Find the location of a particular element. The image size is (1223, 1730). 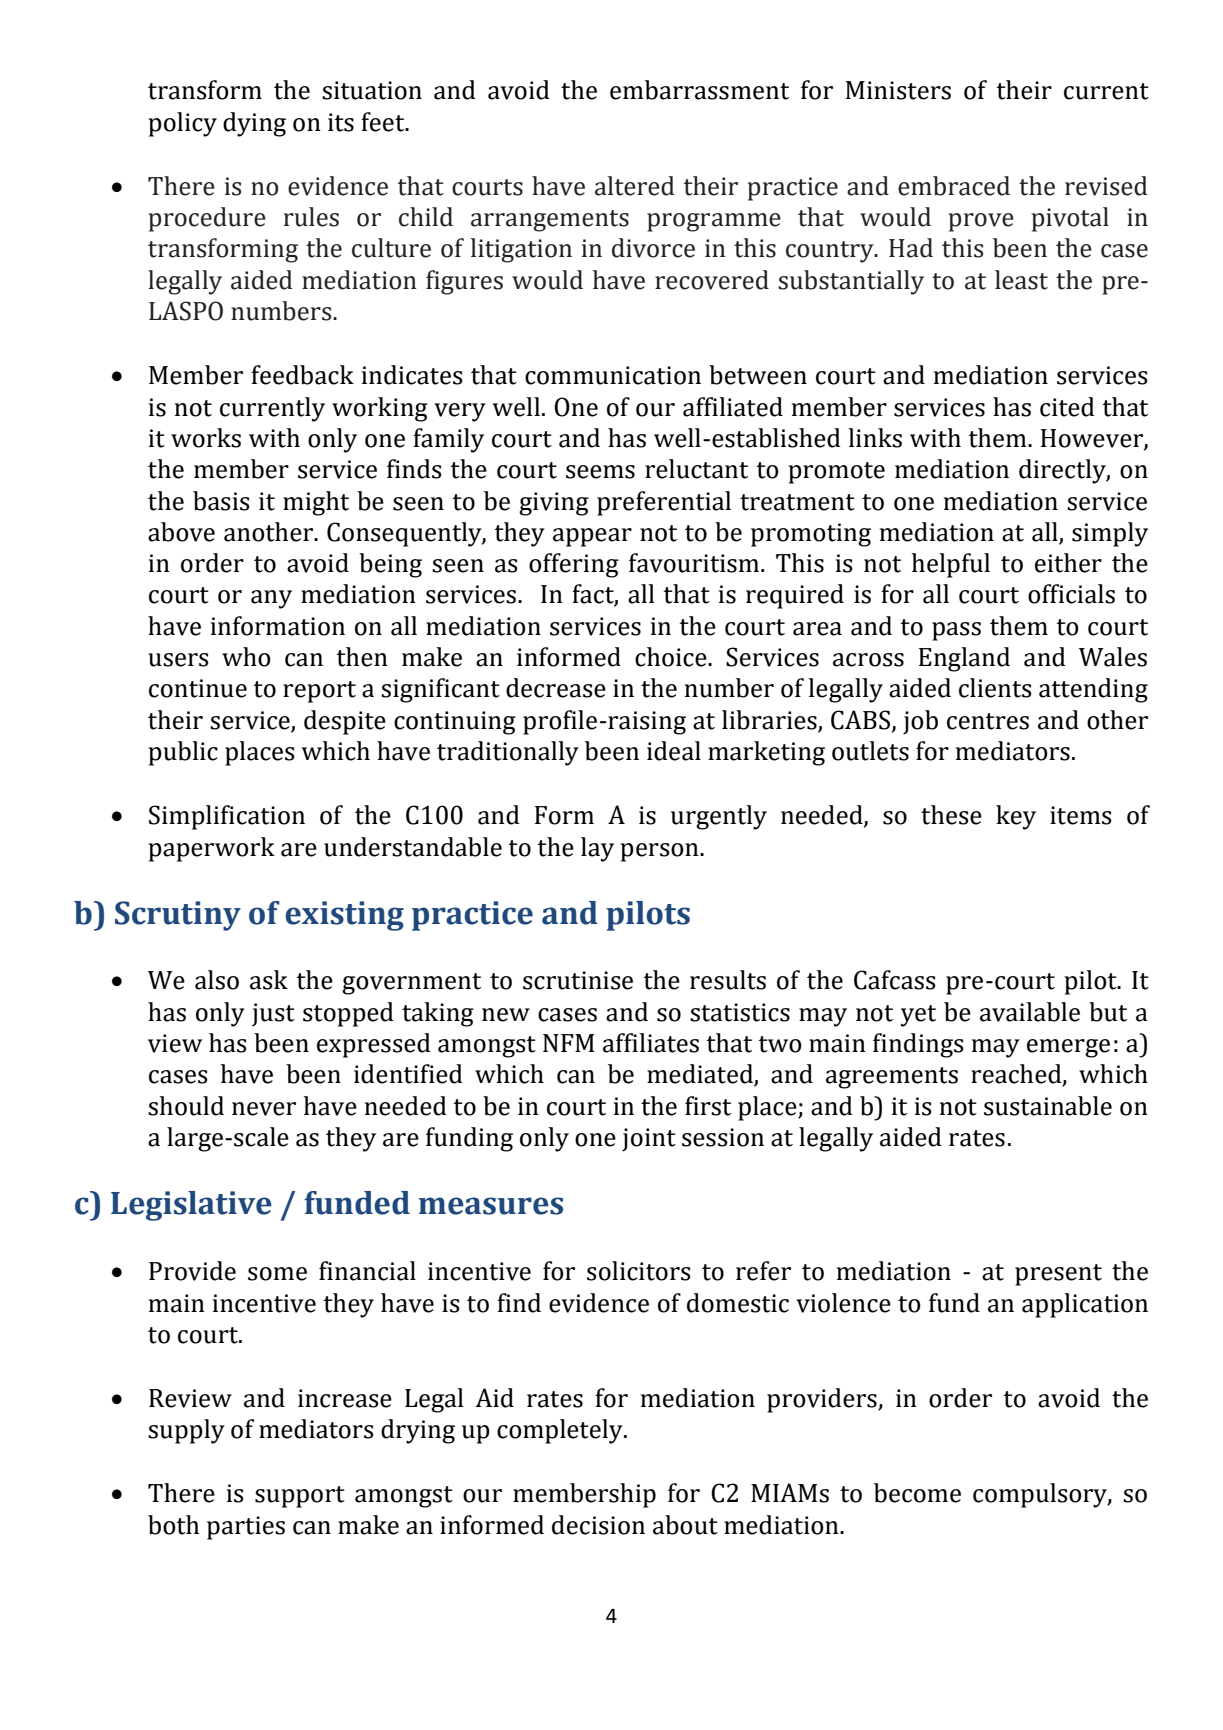

dying is located at coordinates (254, 124).
